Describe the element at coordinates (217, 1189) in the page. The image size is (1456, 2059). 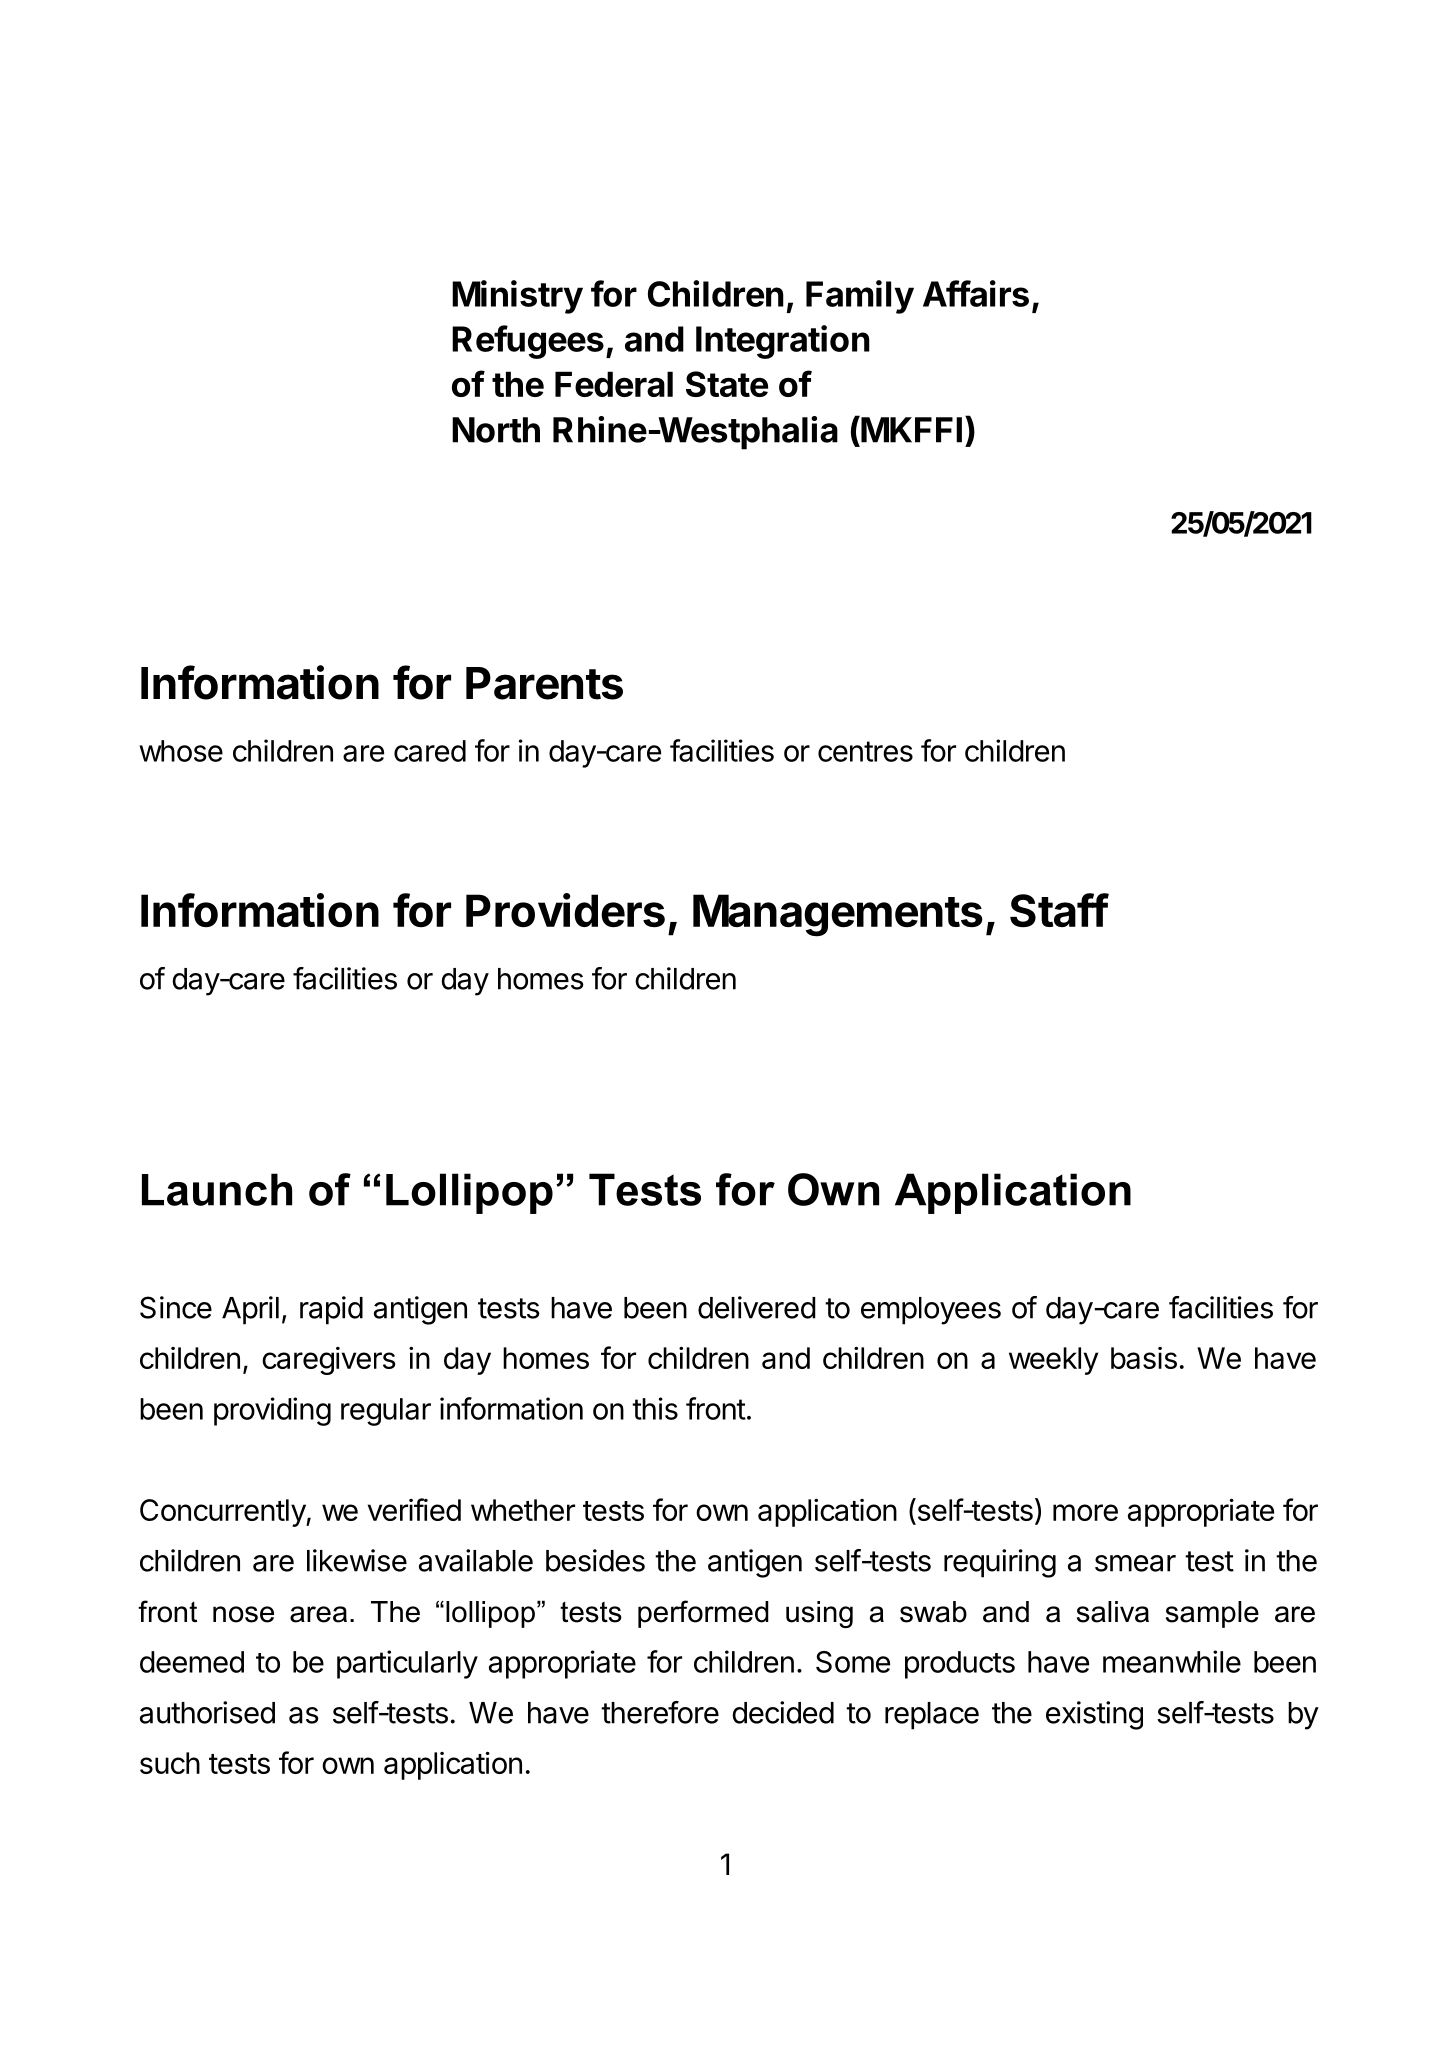
I see `Launch` at that location.
